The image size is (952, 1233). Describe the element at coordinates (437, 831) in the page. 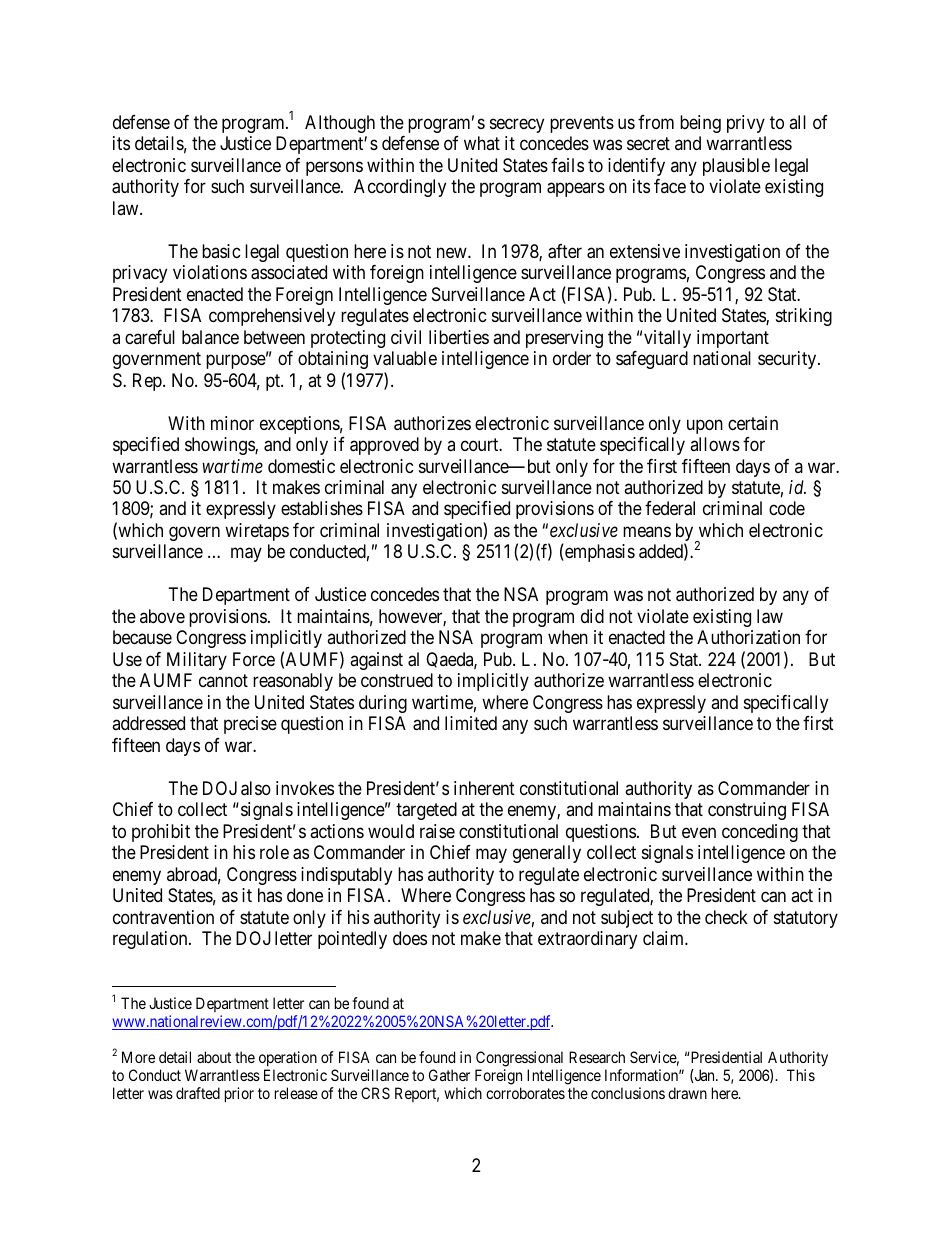

I see `raise` at that location.
